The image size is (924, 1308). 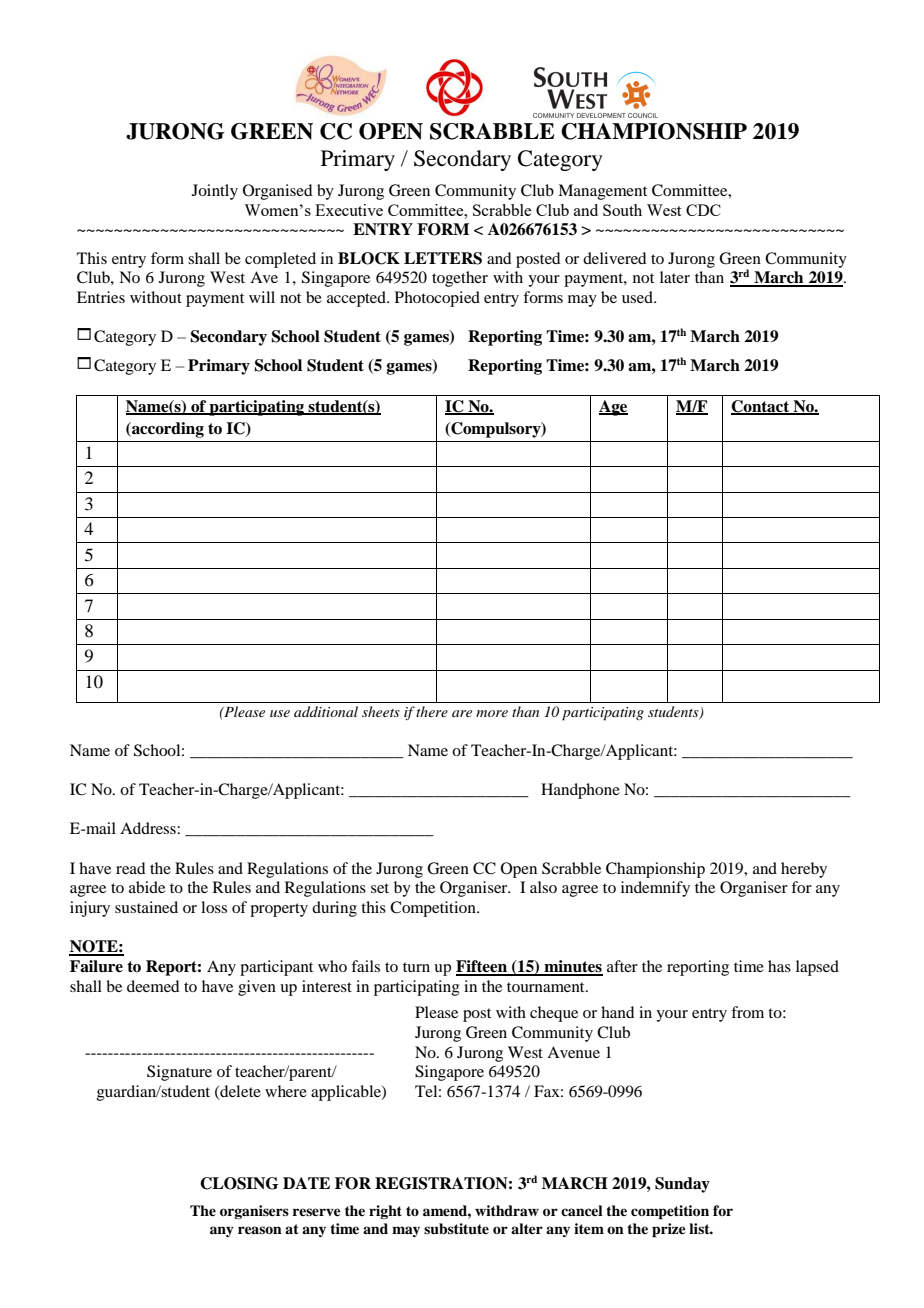 I want to click on used, so click(x=638, y=297).
